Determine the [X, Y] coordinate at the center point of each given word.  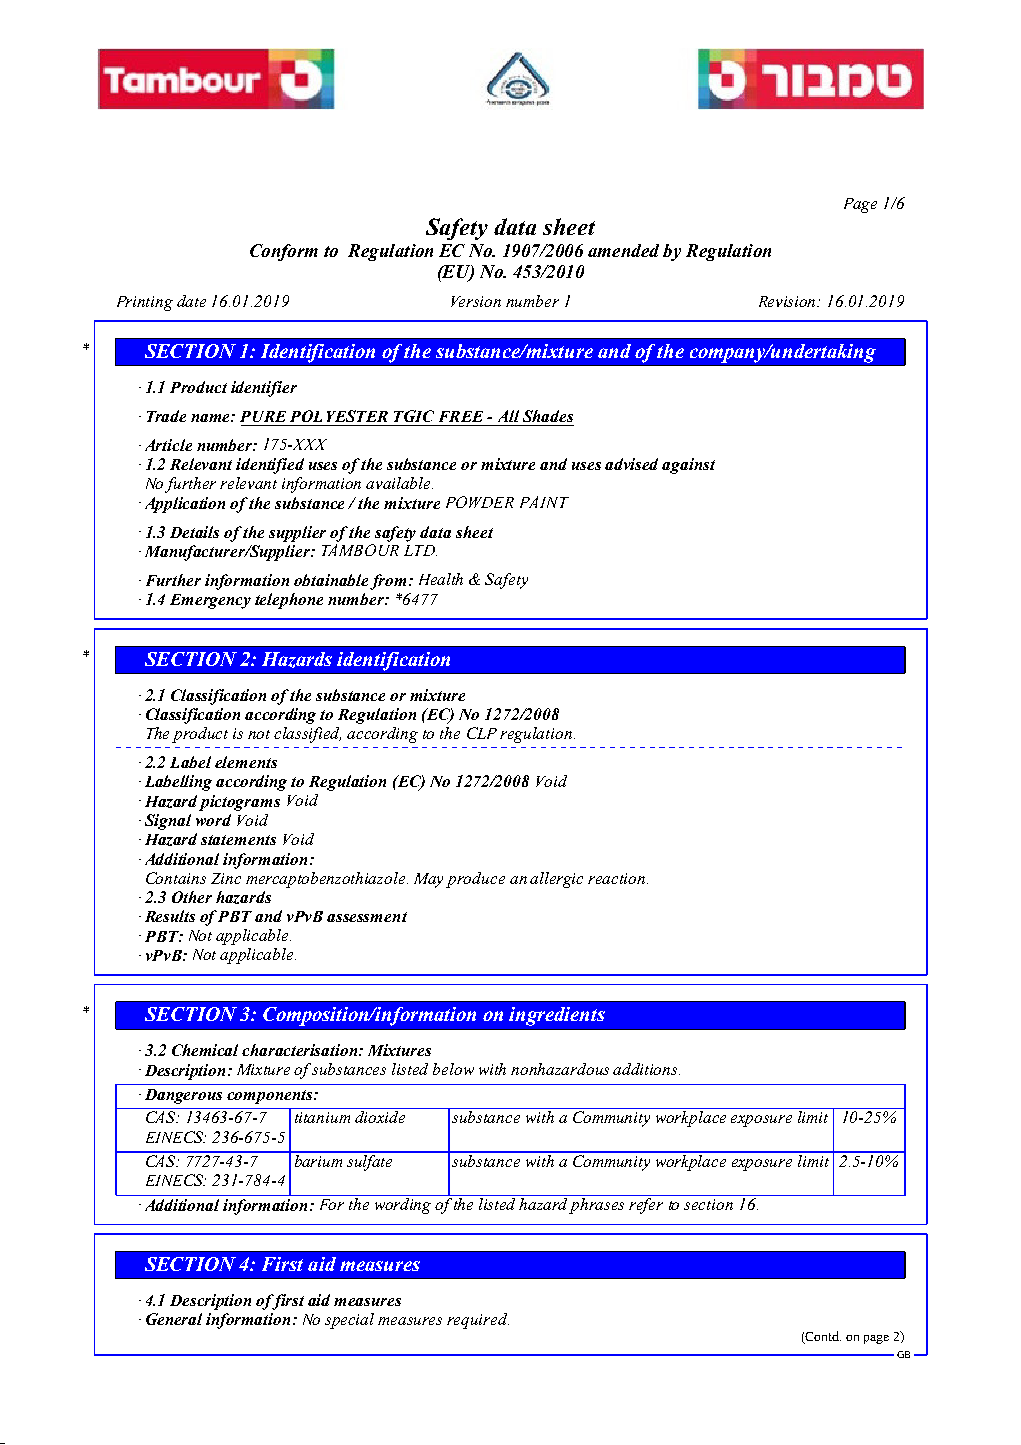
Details [194, 532]
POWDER [480, 502]
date [191, 301]
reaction [618, 878]
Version [476, 301]
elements [246, 762]
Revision [789, 301]
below [453, 1069]
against [688, 466]
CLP [482, 733]
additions [646, 1069]
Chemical [205, 1050]
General [174, 1319]
